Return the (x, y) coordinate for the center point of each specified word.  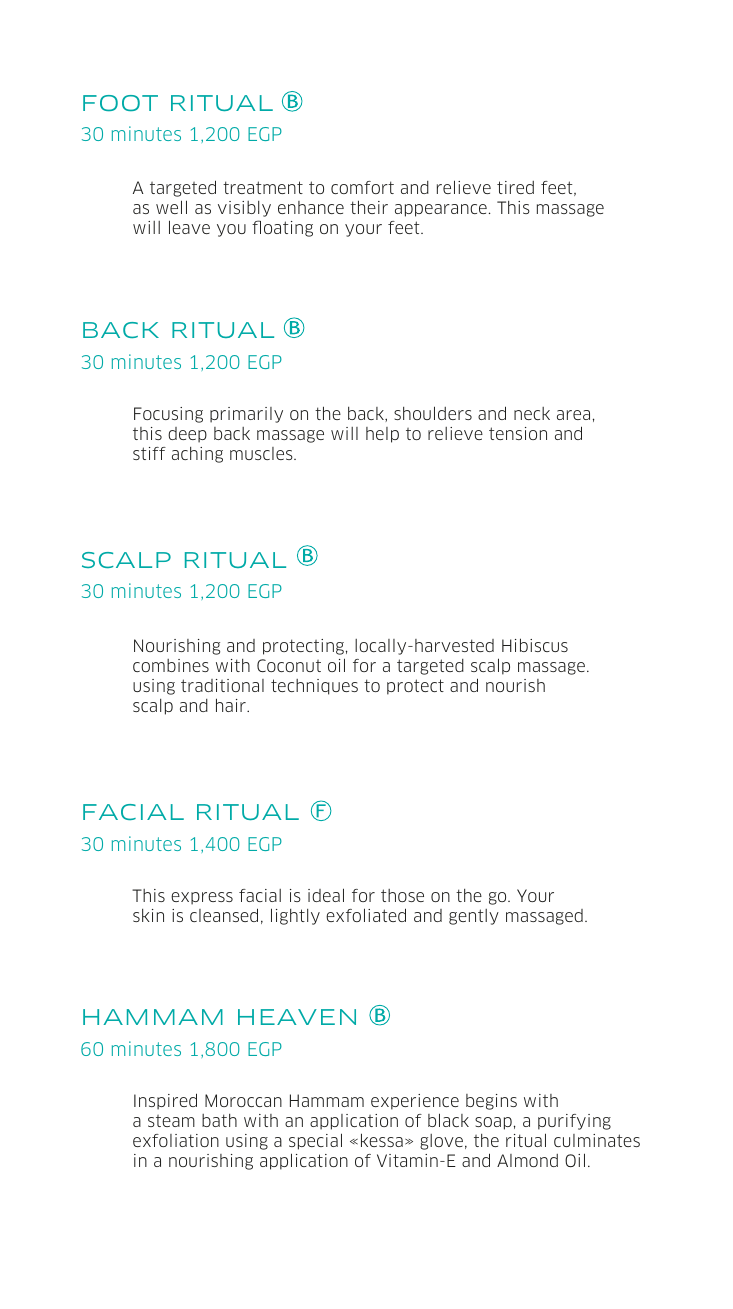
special (315, 1141)
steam (171, 1121)
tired (515, 187)
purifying (574, 1122)
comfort (362, 187)
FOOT (120, 103)
